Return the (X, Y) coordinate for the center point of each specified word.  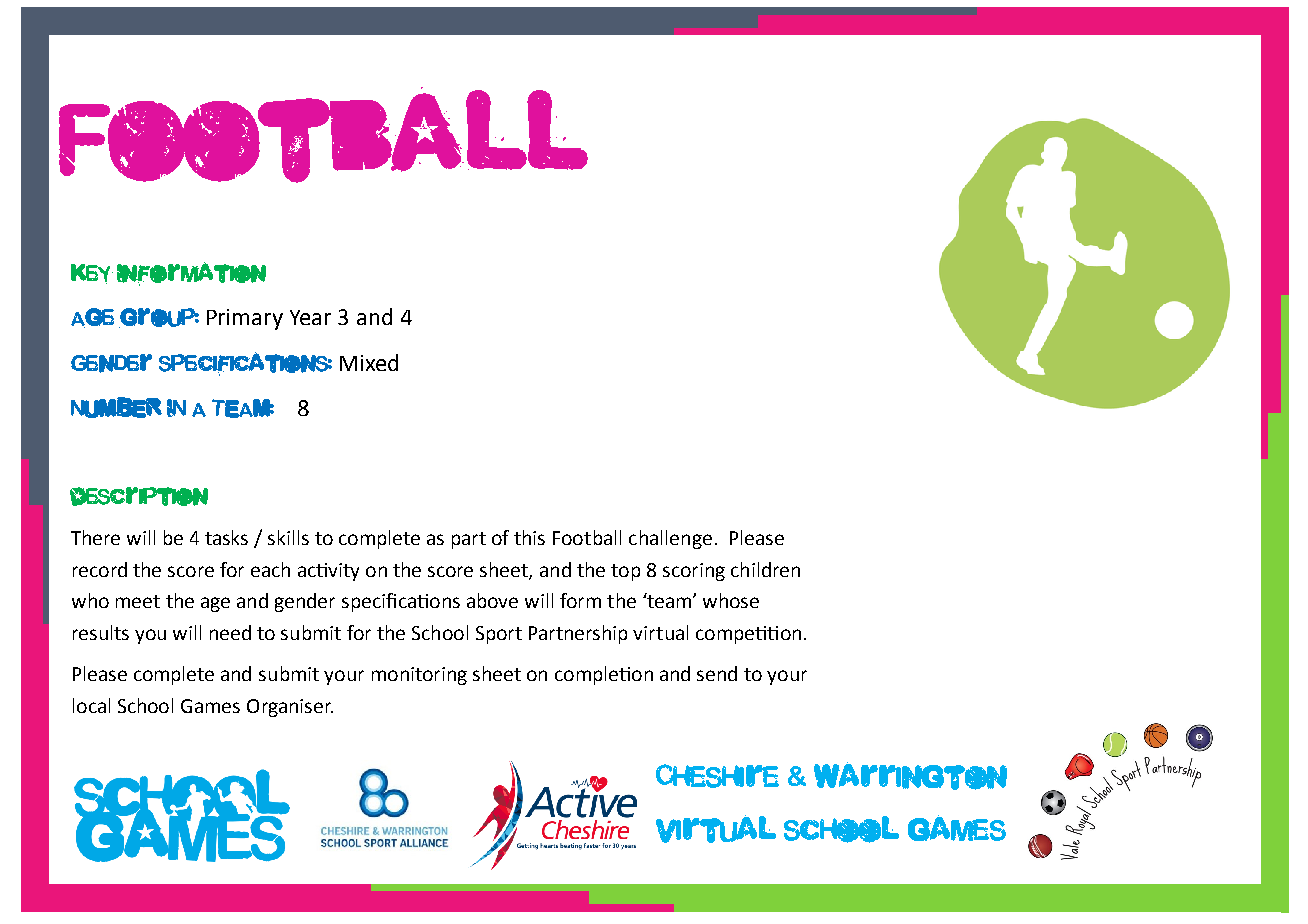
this (529, 537)
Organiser (290, 708)
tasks (226, 537)
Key (92, 274)
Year (310, 317)
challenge (670, 539)
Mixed (369, 362)
